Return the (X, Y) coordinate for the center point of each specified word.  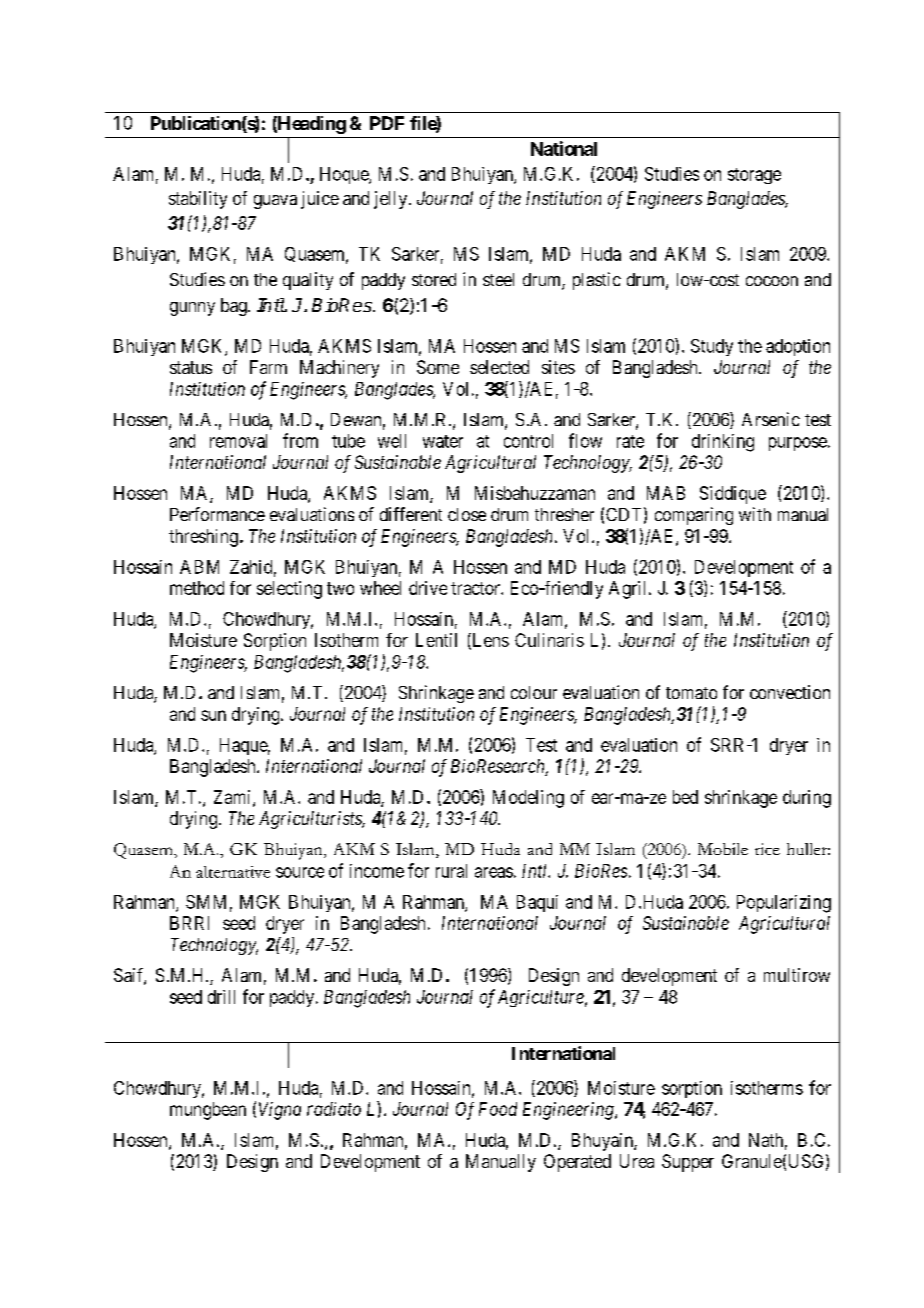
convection (790, 692)
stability (198, 200)
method (197, 588)
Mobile (723, 849)
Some (438, 367)
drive (428, 588)
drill (221, 997)
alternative (233, 872)
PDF (387, 123)
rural (451, 871)
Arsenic (771, 419)
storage (754, 176)
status (191, 367)
